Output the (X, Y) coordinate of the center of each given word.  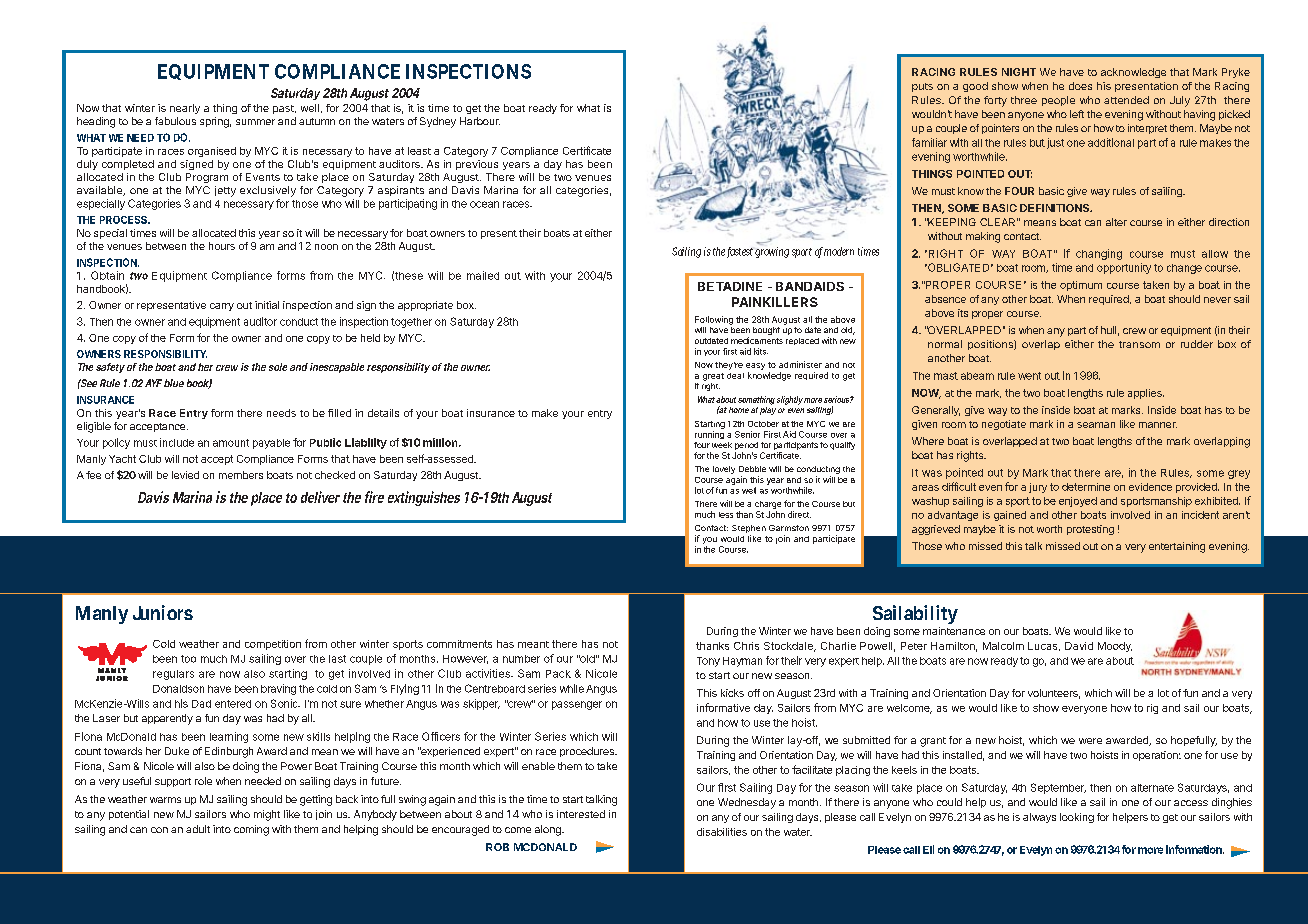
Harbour (480, 121)
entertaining (1177, 547)
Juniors (163, 612)
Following (714, 320)
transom (1139, 344)
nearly (185, 109)
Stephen (749, 530)
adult (198, 829)
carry (222, 307)
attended (1126, 100)
